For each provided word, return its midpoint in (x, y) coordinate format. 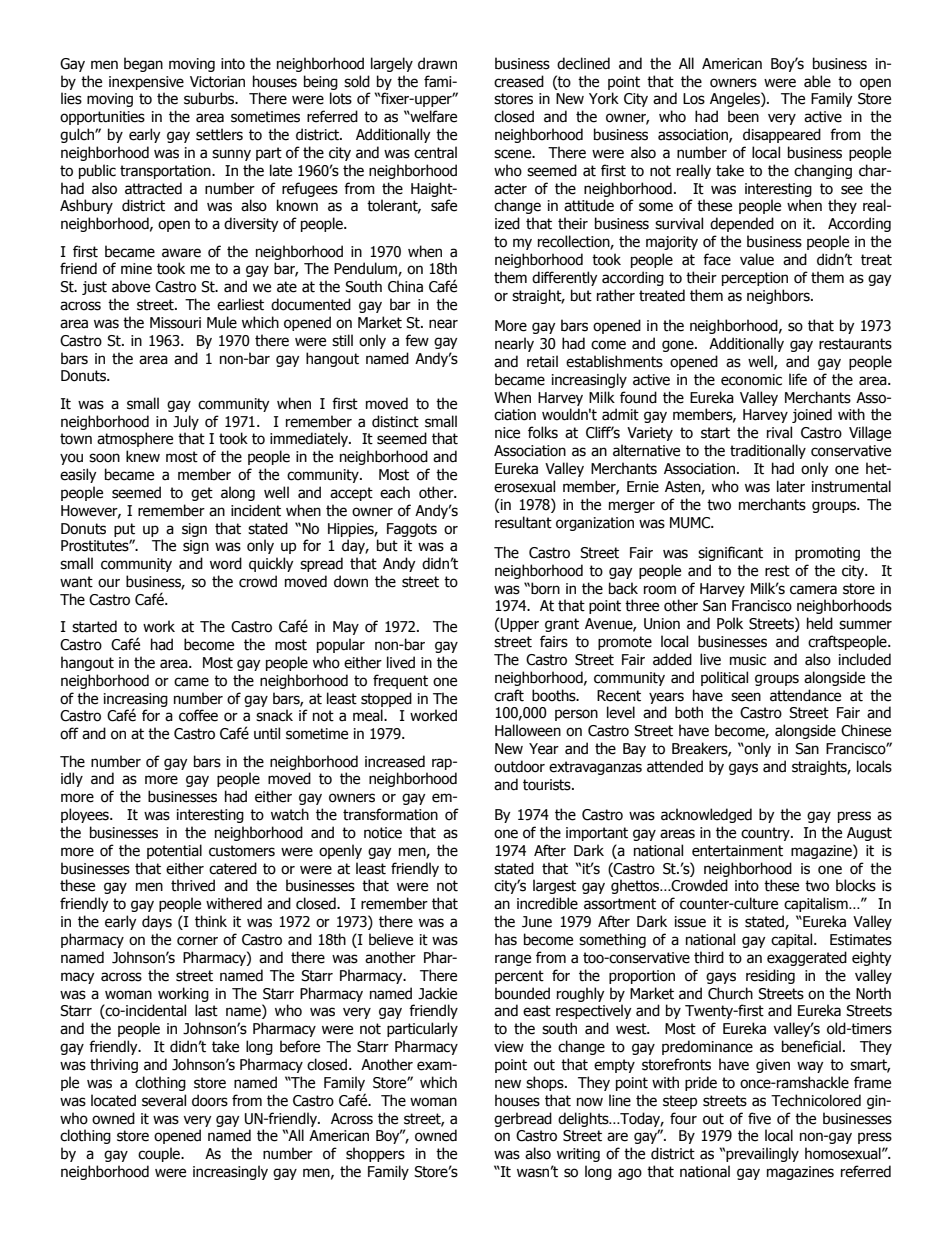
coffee (198, 715)
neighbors (779, 296)
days (157, 922)
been (743, 116)
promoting (827, 554)
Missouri (175, 323)
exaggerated (807, 958)
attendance (805, 695)
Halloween (528, 730)
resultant (523, 522)
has (506, 939)
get (202, 494)
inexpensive (146, 83)
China (405, 286)
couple (160, 1154)
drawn (437, 63)
